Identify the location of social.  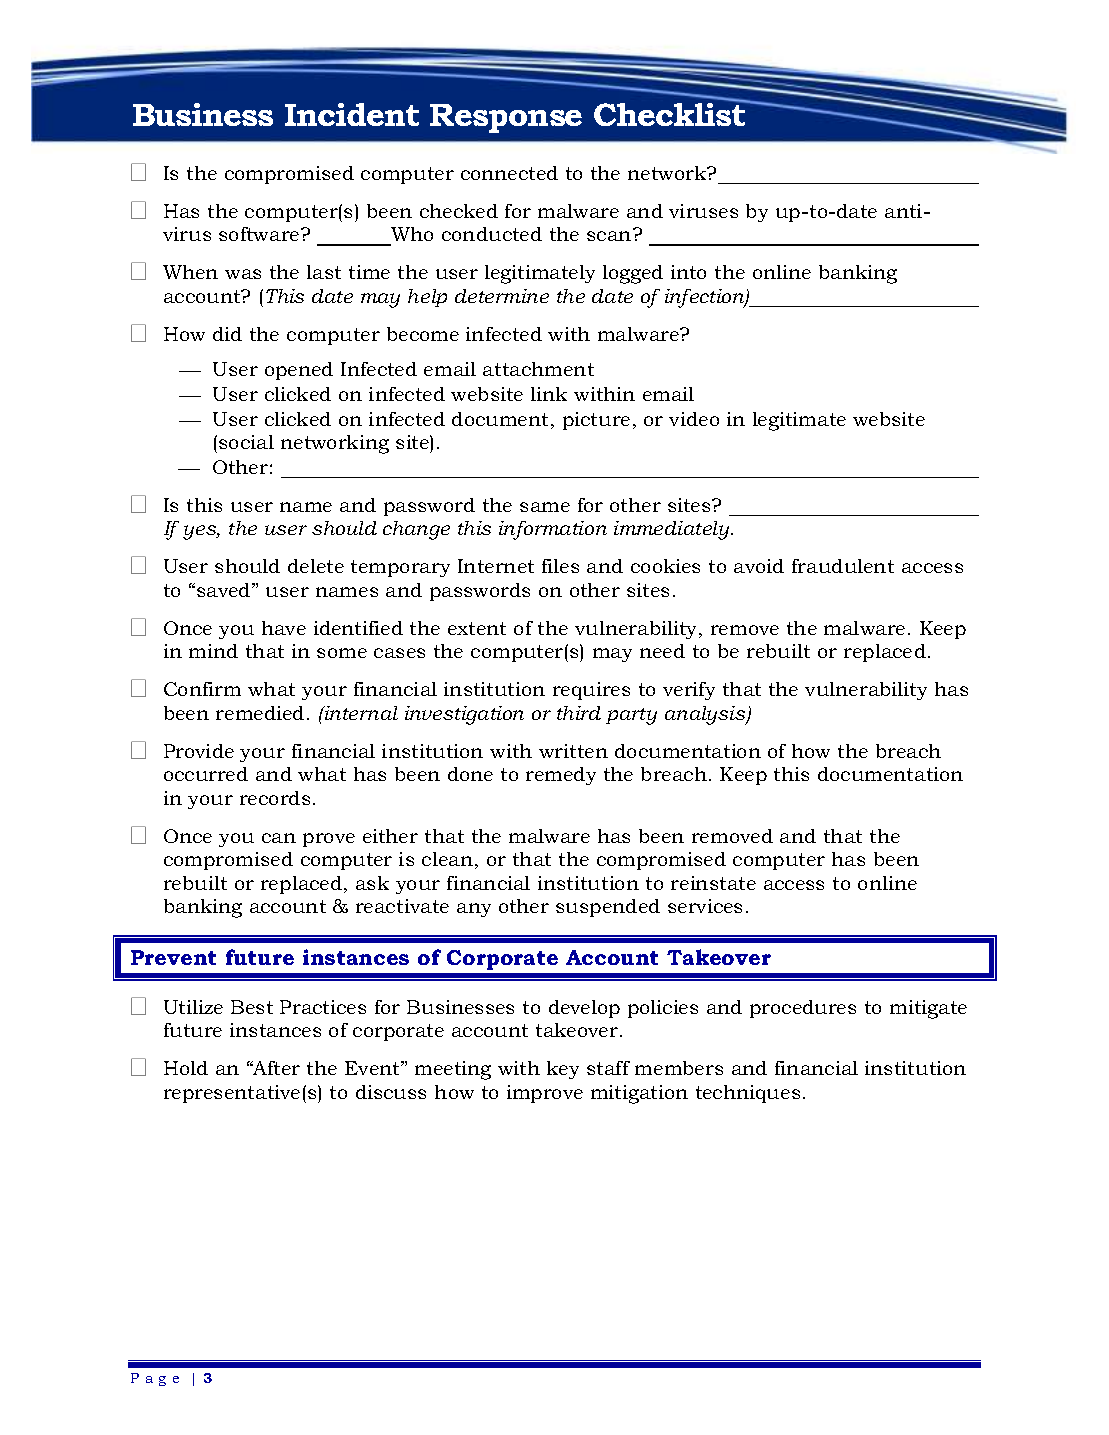
(246, 442).
